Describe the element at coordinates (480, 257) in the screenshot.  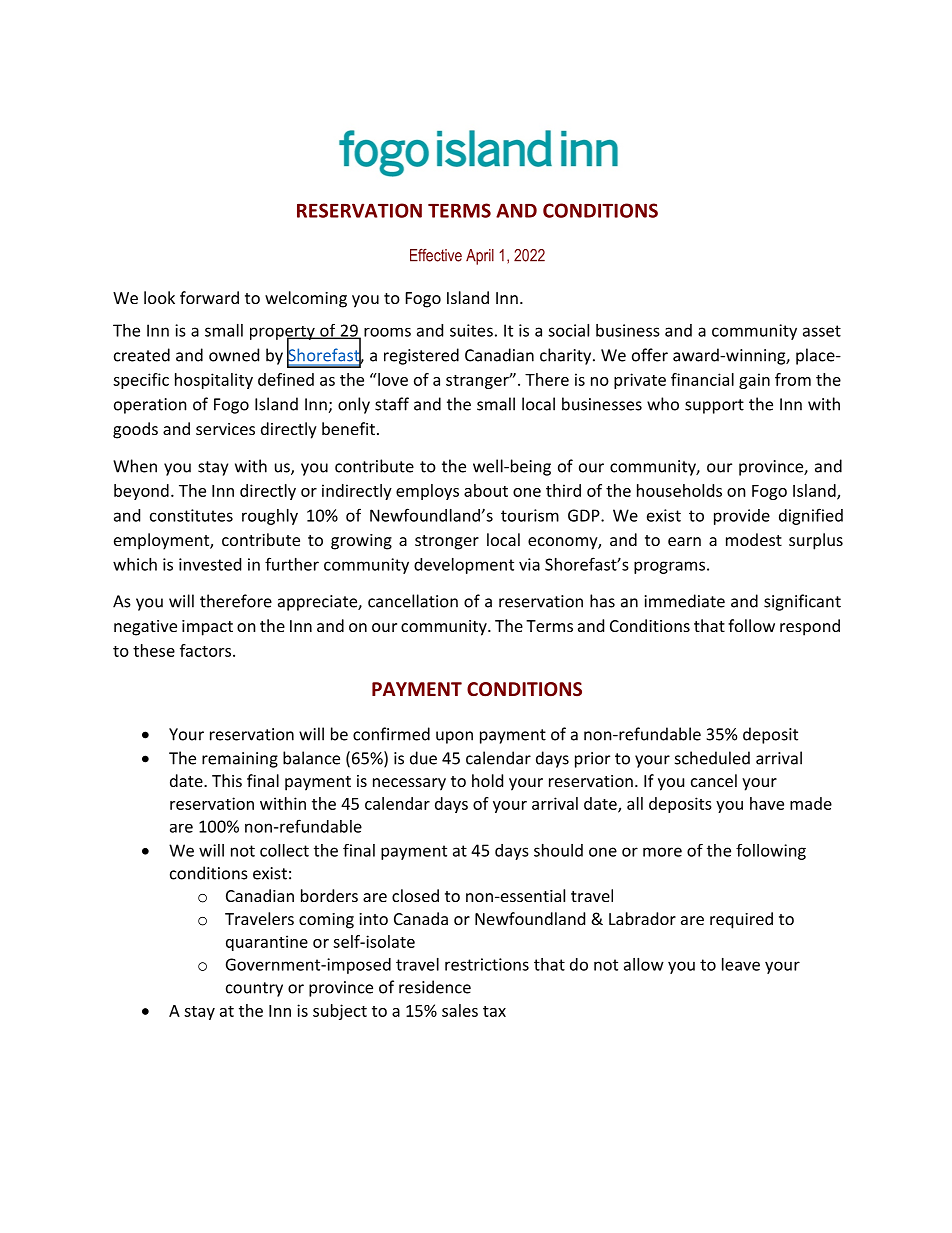
I see `April` at that location.
